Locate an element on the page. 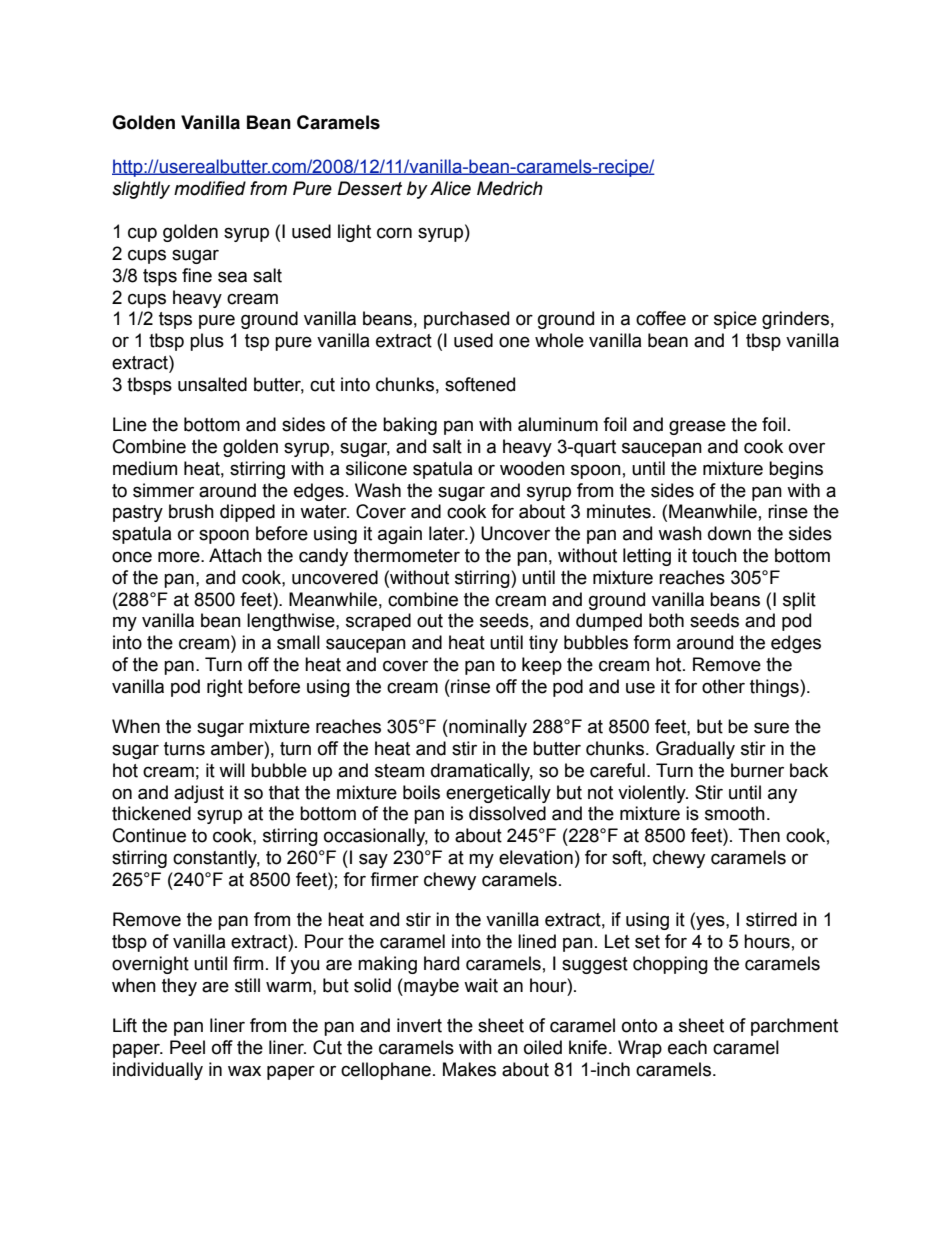 The width and height of the image is (952, 1233). Alice is located at coordinates (450, 188).
